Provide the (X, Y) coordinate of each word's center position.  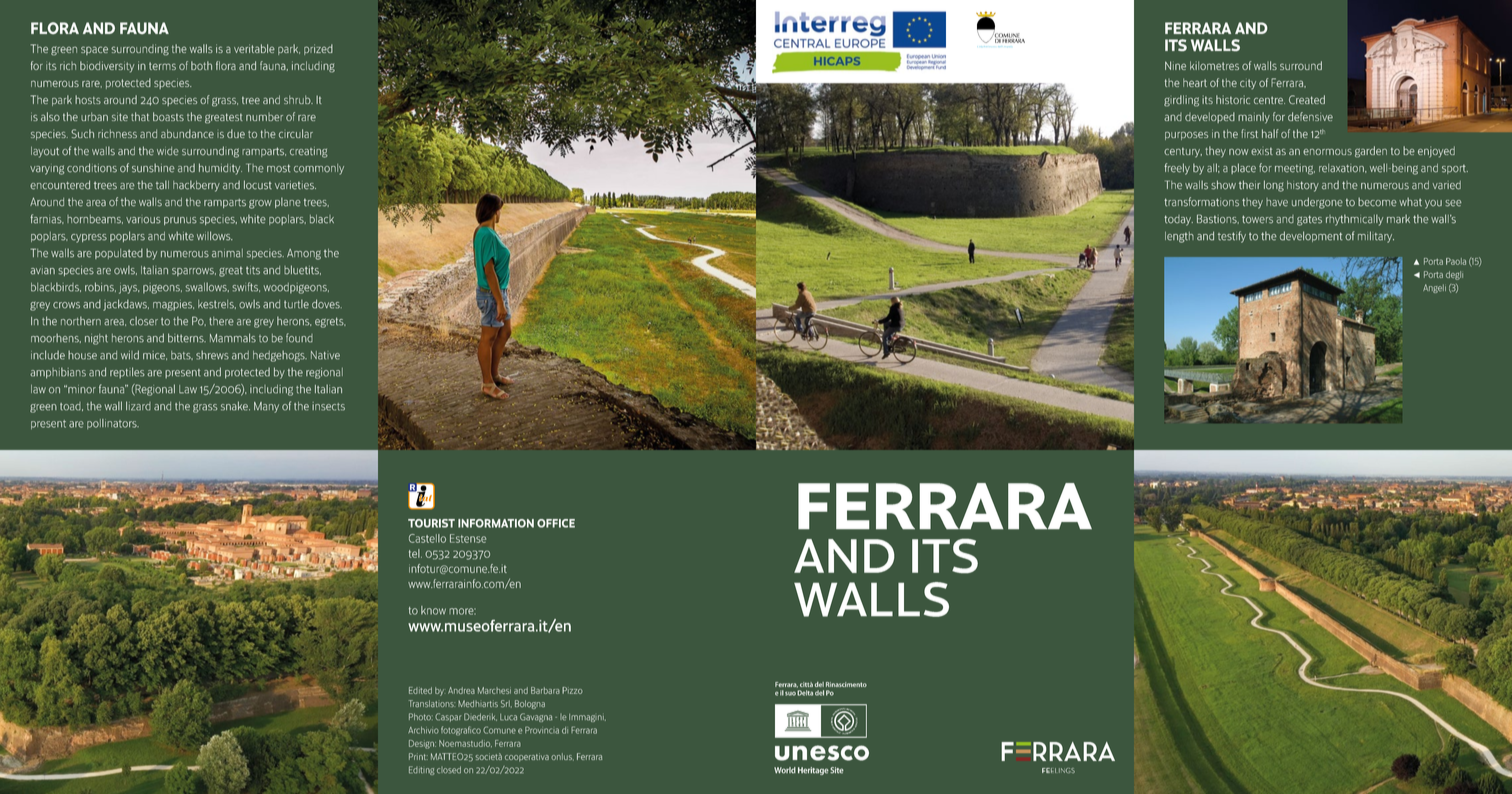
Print (418, 756)
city (1248, 84)
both (201, 65)
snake (235, 406)
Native (325, 355)
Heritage (813, 771)
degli (1454, 275)
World (785, 770)
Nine (1175, 65)
